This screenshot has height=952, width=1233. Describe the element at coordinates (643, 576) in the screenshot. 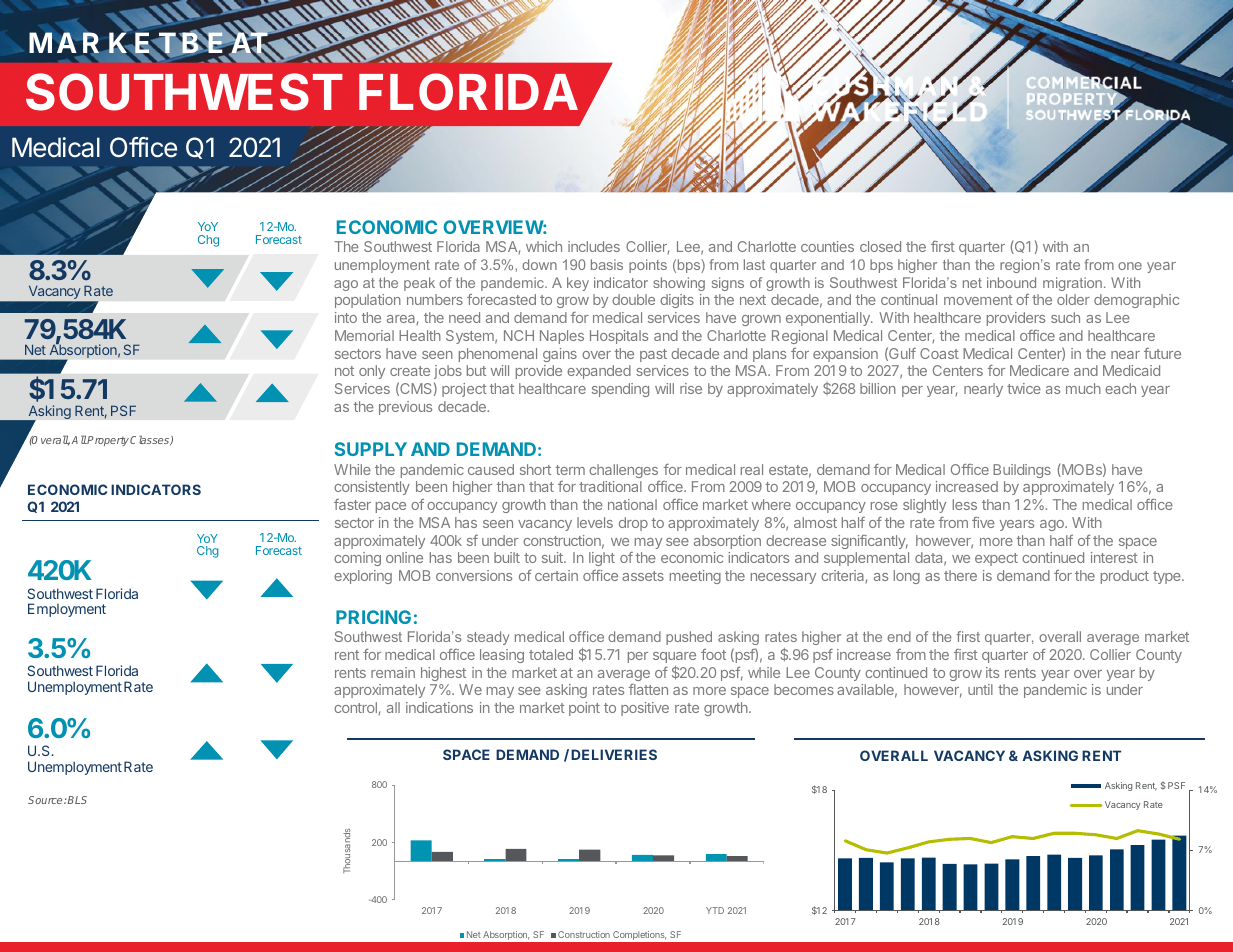

I see `assets` at that location.
